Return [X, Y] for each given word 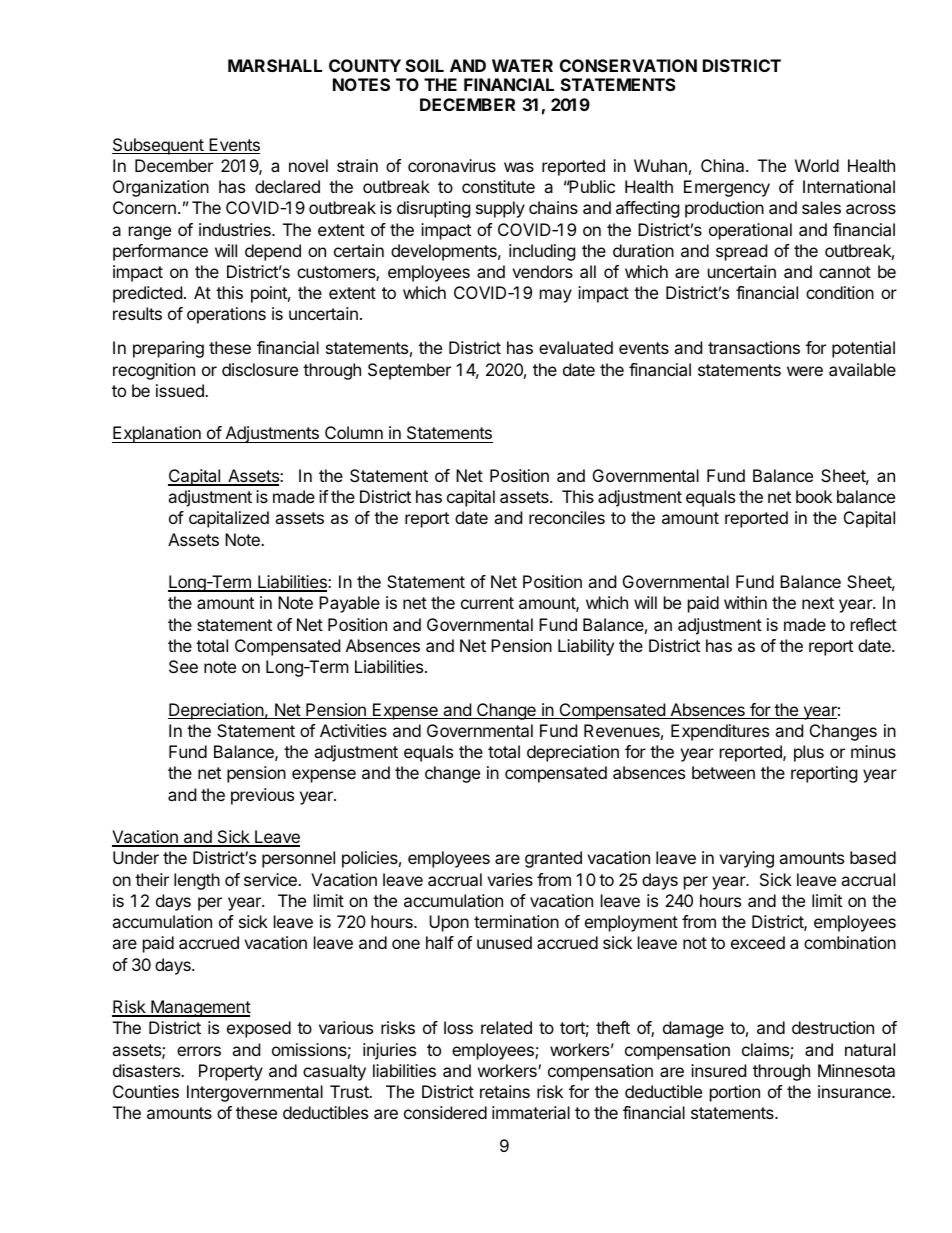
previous [262, 796]
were [805, 371]
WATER [522, 65]
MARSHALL [275, 65]
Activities [353, 730]
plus [809, 753]
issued [181, 390]
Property [231, 1072]
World [817, 165]
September [409, 371]
